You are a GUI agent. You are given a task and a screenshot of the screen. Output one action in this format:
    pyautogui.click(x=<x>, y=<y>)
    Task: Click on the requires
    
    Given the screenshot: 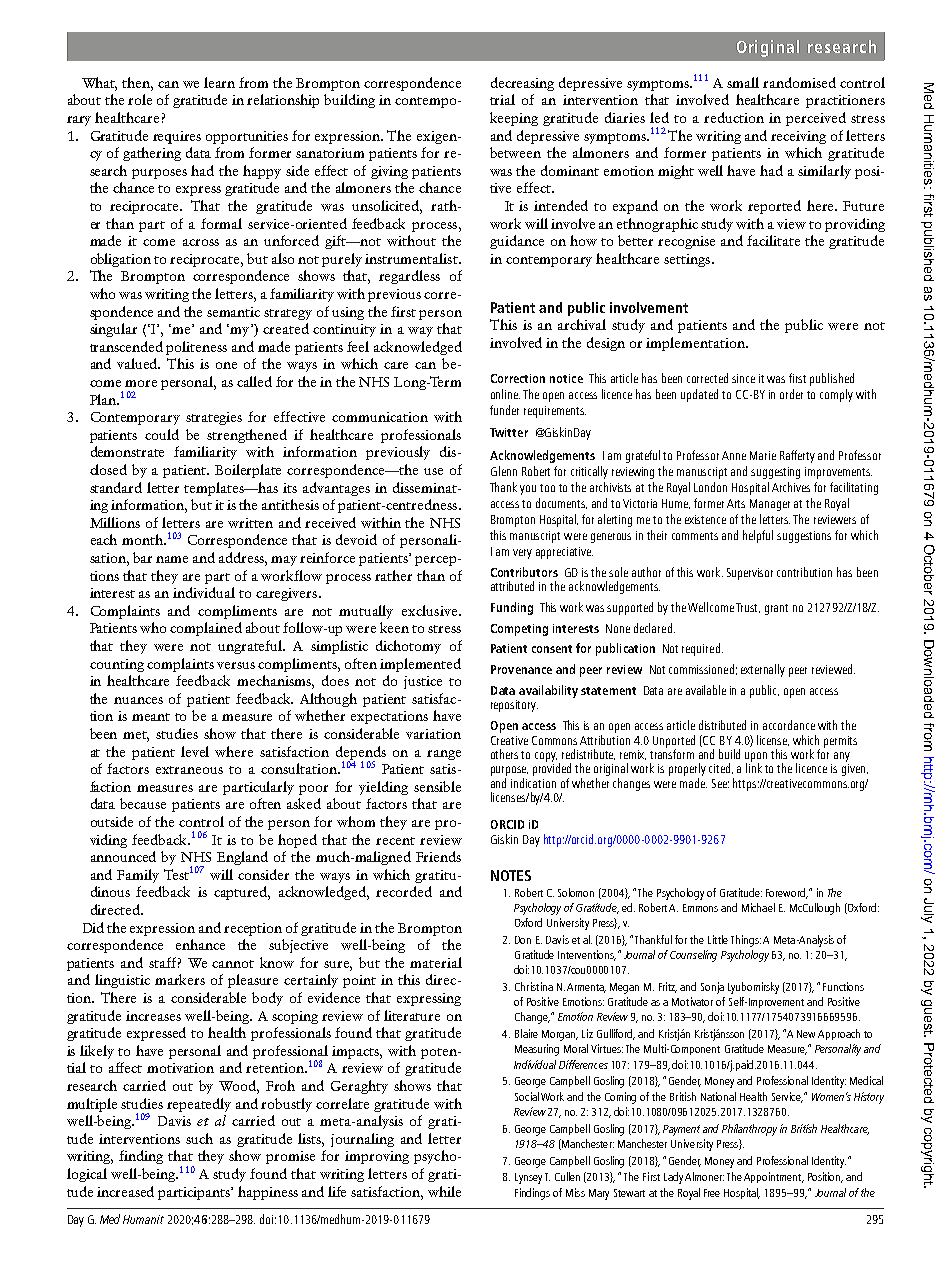 What is the action you would take?
    pyautogui.click(x=177, y=137)
